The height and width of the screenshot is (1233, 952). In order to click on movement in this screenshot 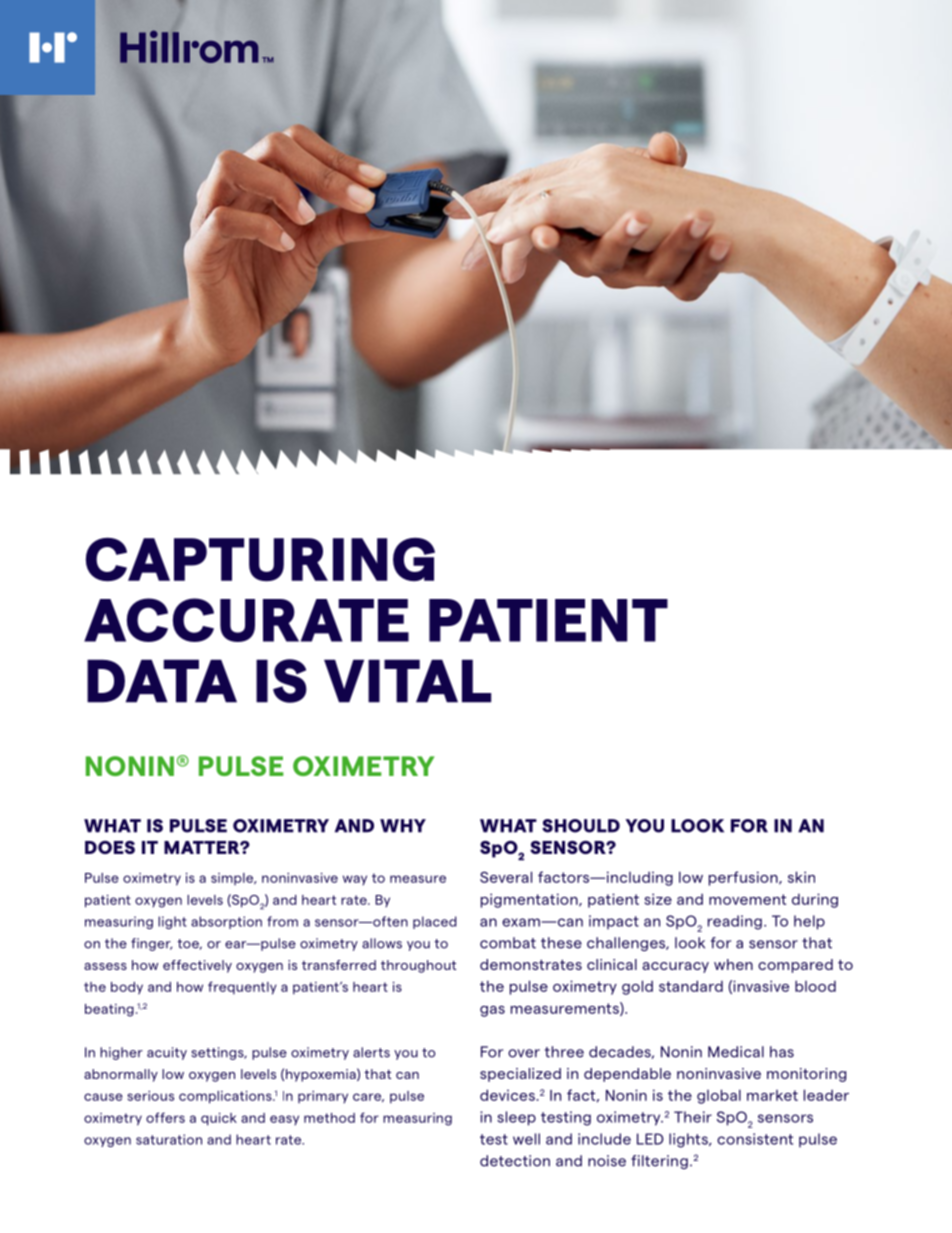, I will do `click(747, 899)`.
